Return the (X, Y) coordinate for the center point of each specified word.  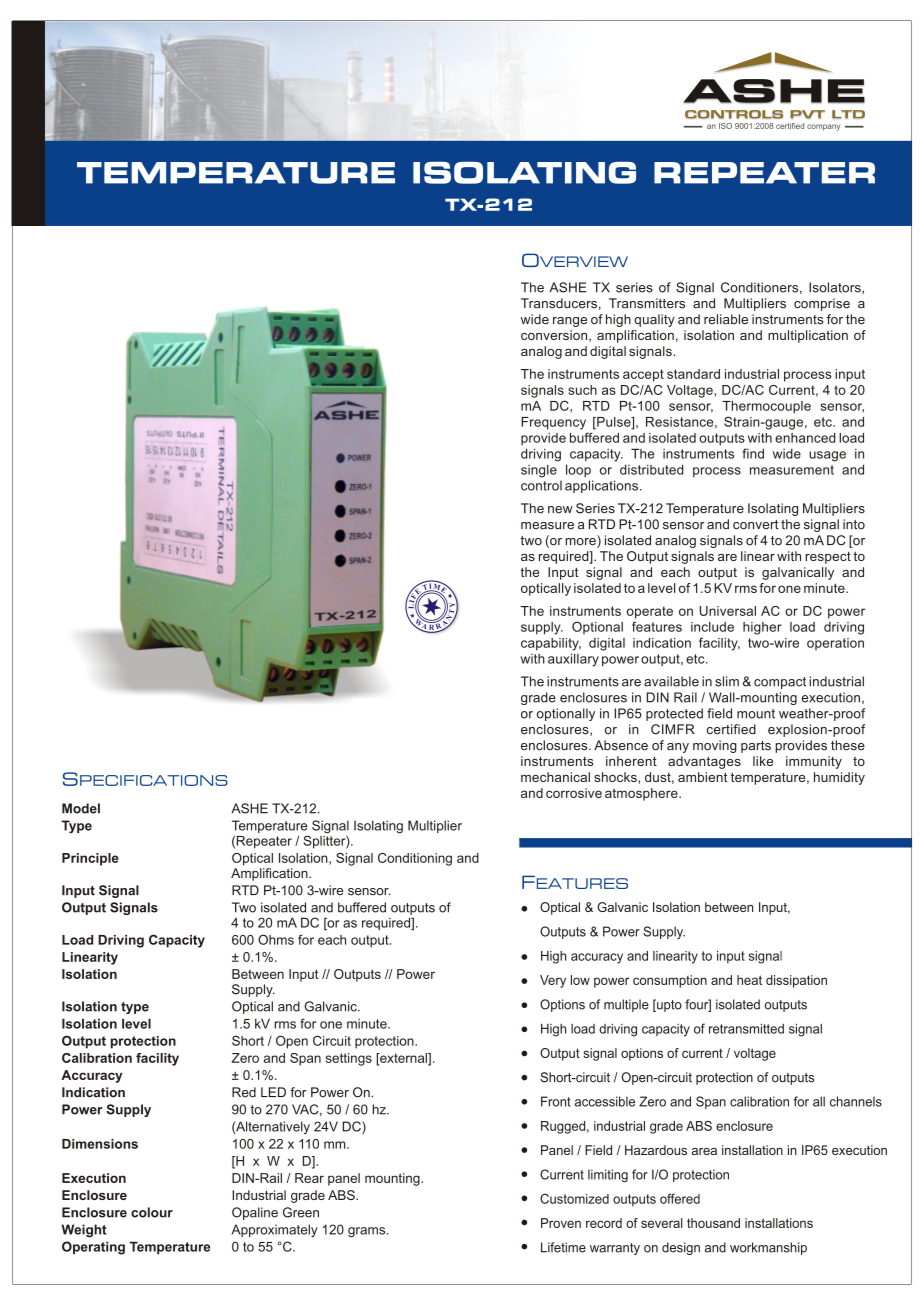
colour (152, 1212)
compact (780, 683)
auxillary (573, 660)
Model (81, 808)
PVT (807, 114)
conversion (555, 336)
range (570, 322)
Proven (561, 1223)
